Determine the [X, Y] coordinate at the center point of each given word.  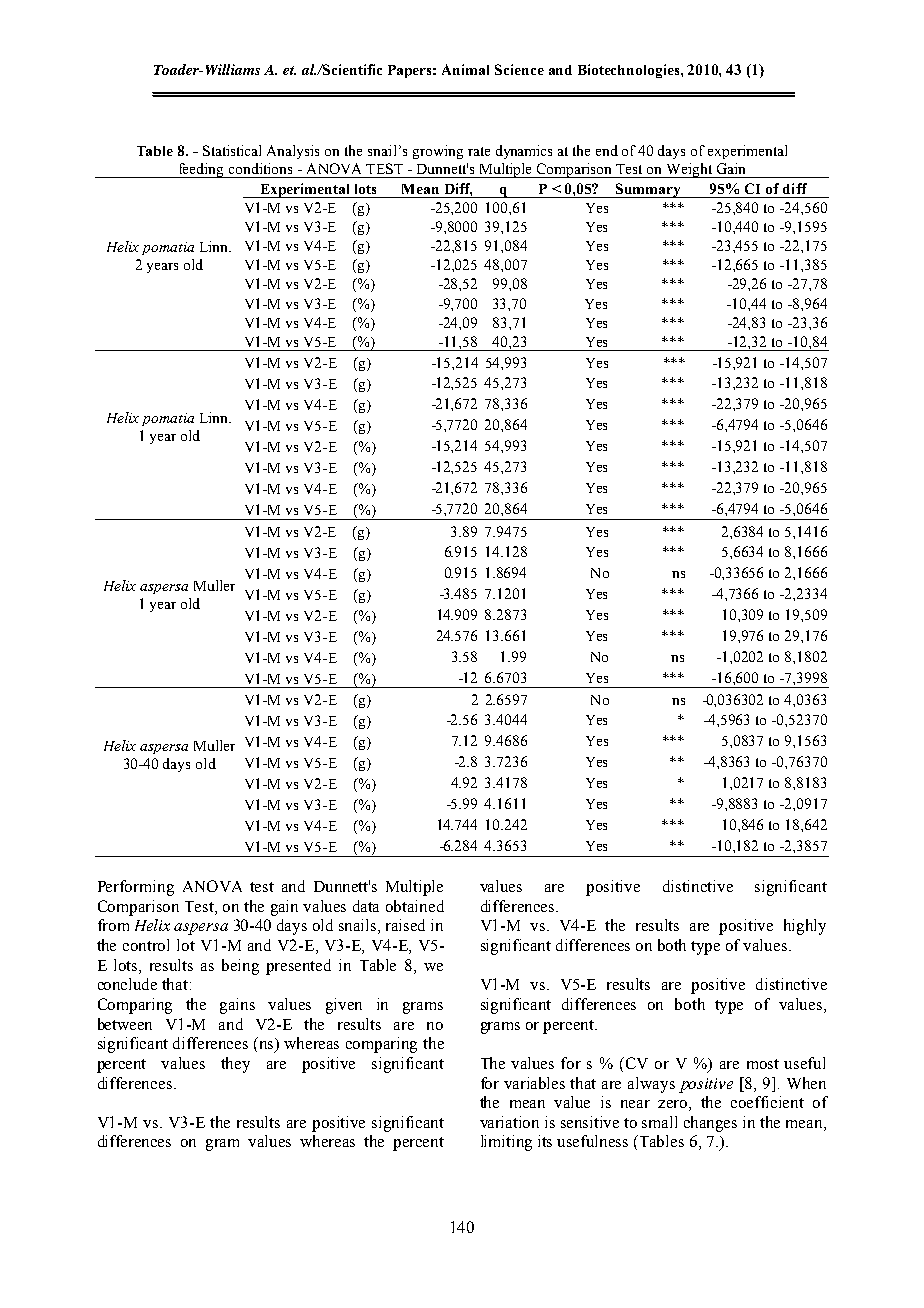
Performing [136, 888]
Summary [649, 190]
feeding [201, 170]
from [113, 925]
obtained [415, 906]
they [235, 1065]
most [763, 1064]
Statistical [232, 150]
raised [405, 925]
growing [438, 152]
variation [509, 1122]
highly [805, 927]
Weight [689, 170]
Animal [465, 69]
